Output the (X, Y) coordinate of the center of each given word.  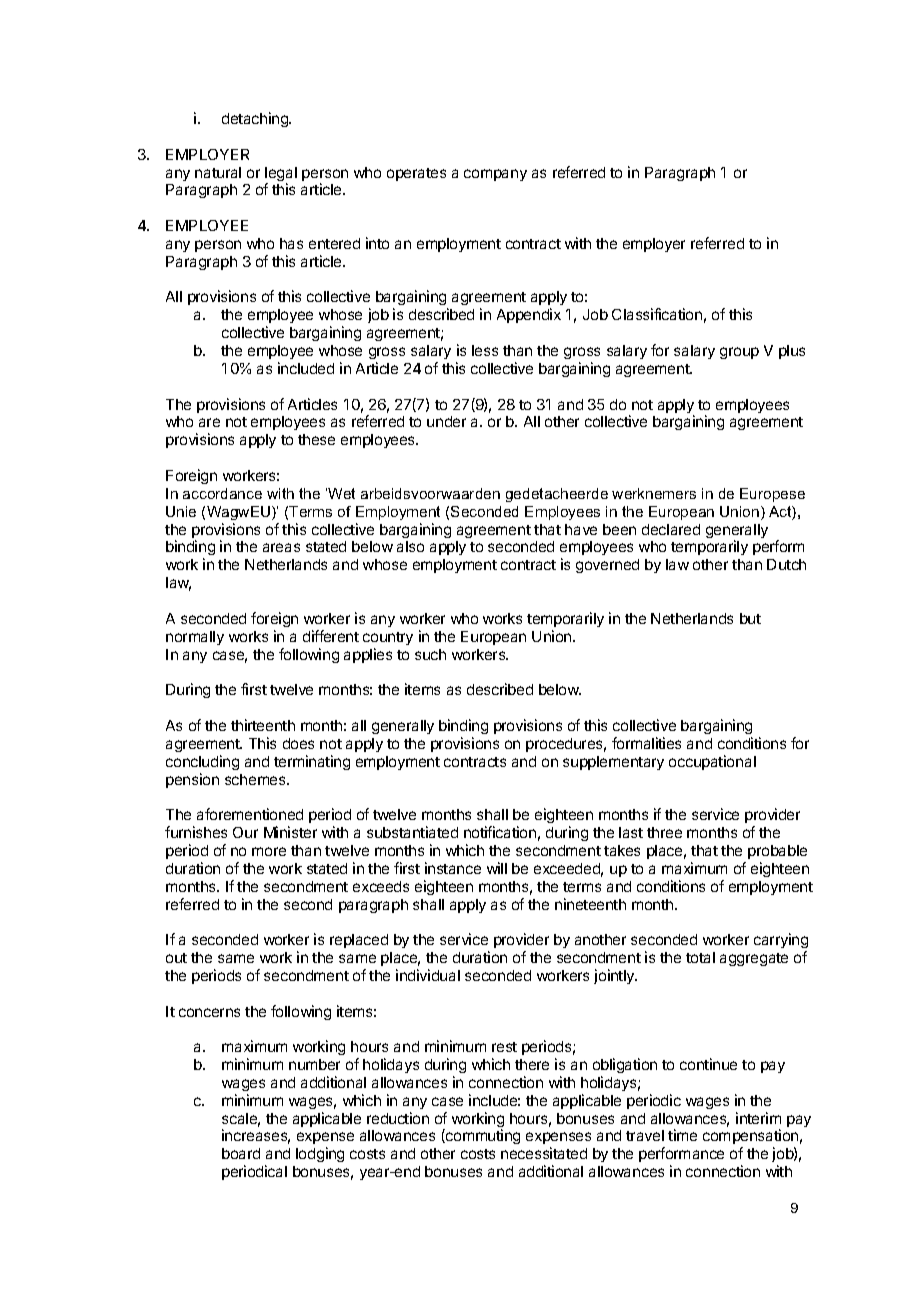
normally (195, 638)
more (269, 851)
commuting (482, 1136)
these (316, 439)
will (497, 868)
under (446, 421)
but (750, 618)
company (495, 175)
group (739, 353)
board (241, 1153)
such (430, 654)
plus (792, 352)
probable (777, 852)
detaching (256, 119)
